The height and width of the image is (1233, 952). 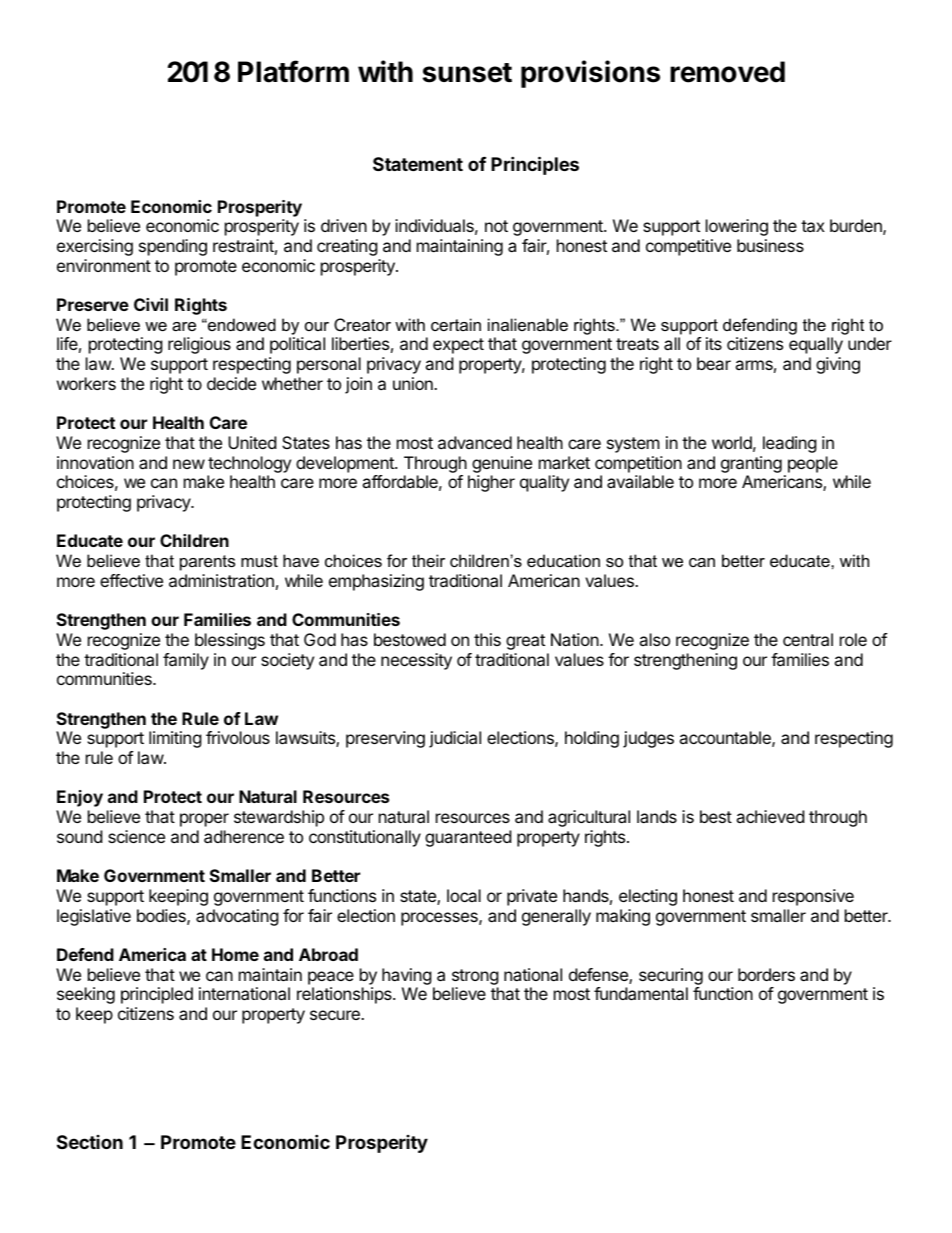 What do you see at coordinates (808, 639) in the image?
I see `central` at bounding box center [808, 639].
